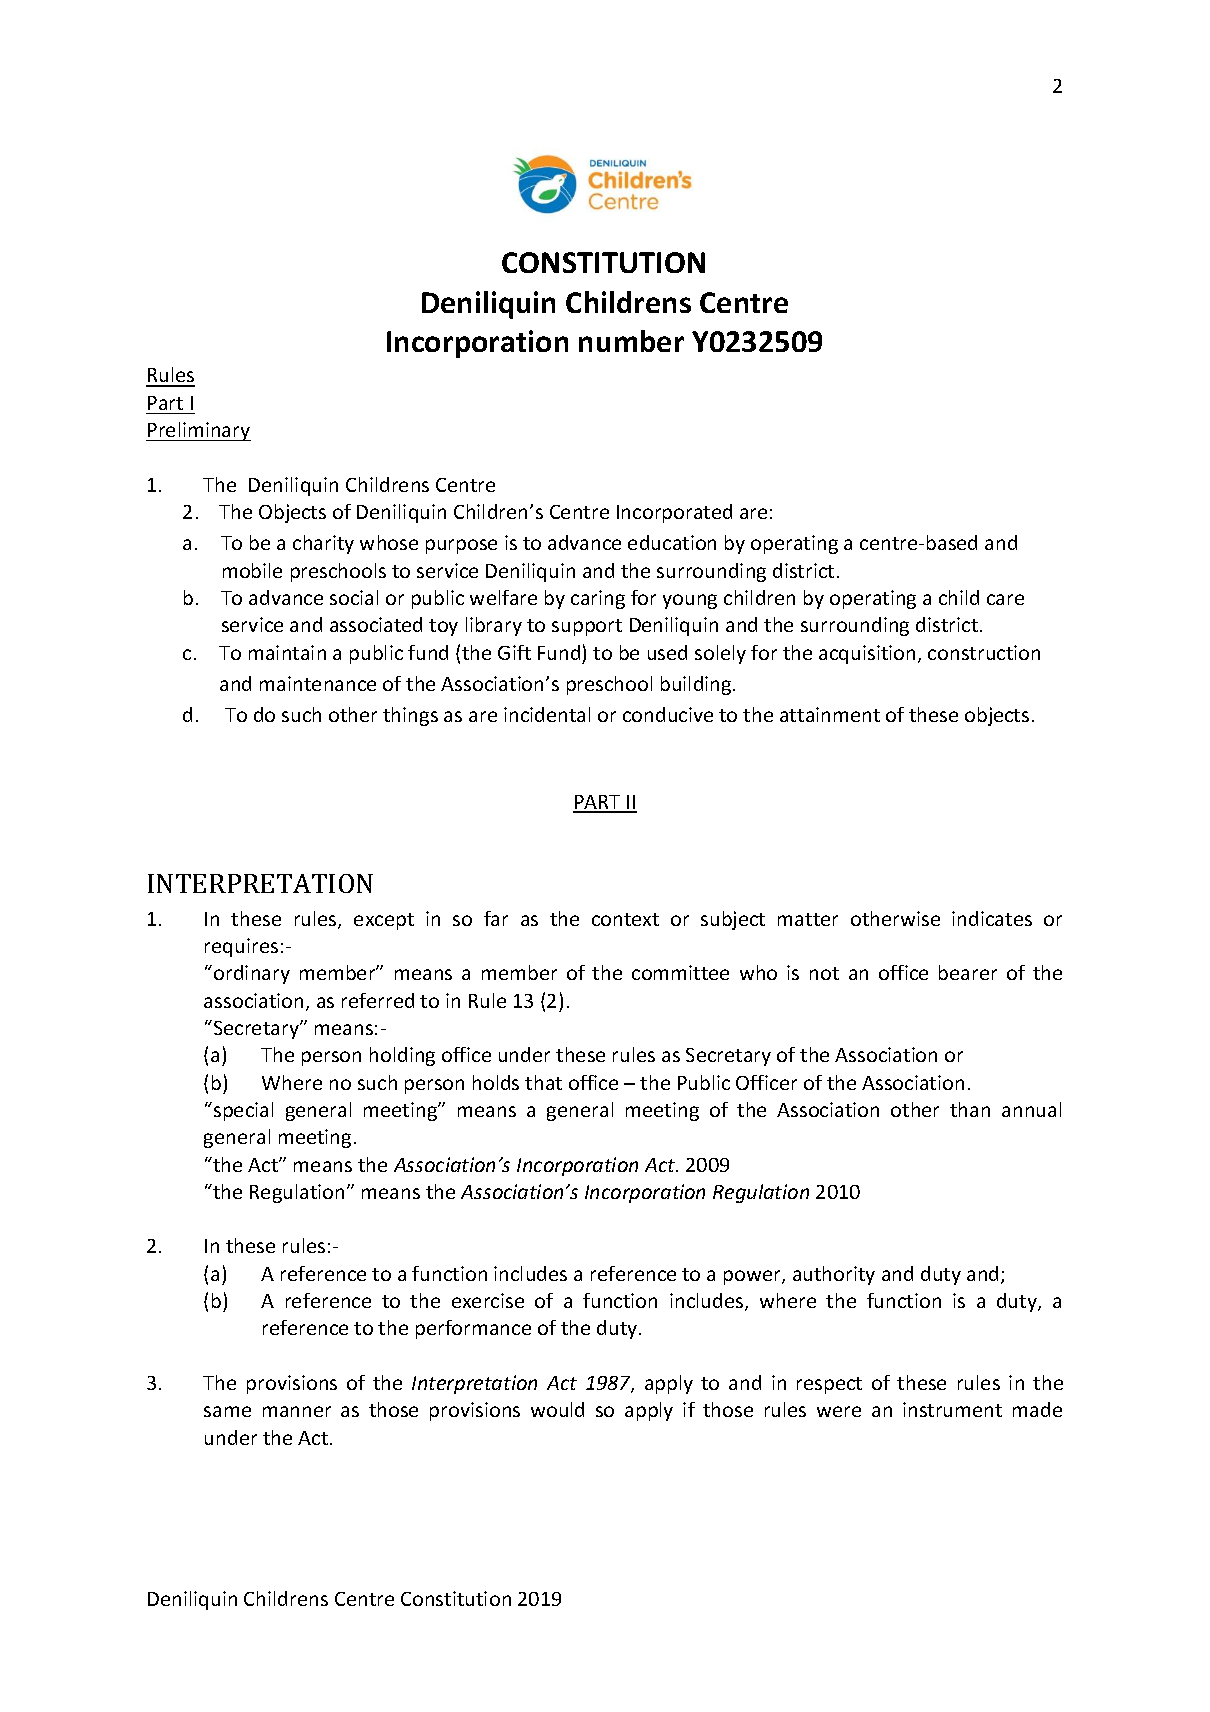 The image size is (1210, 1712). I want to click on referred, so click(378, 1000).
